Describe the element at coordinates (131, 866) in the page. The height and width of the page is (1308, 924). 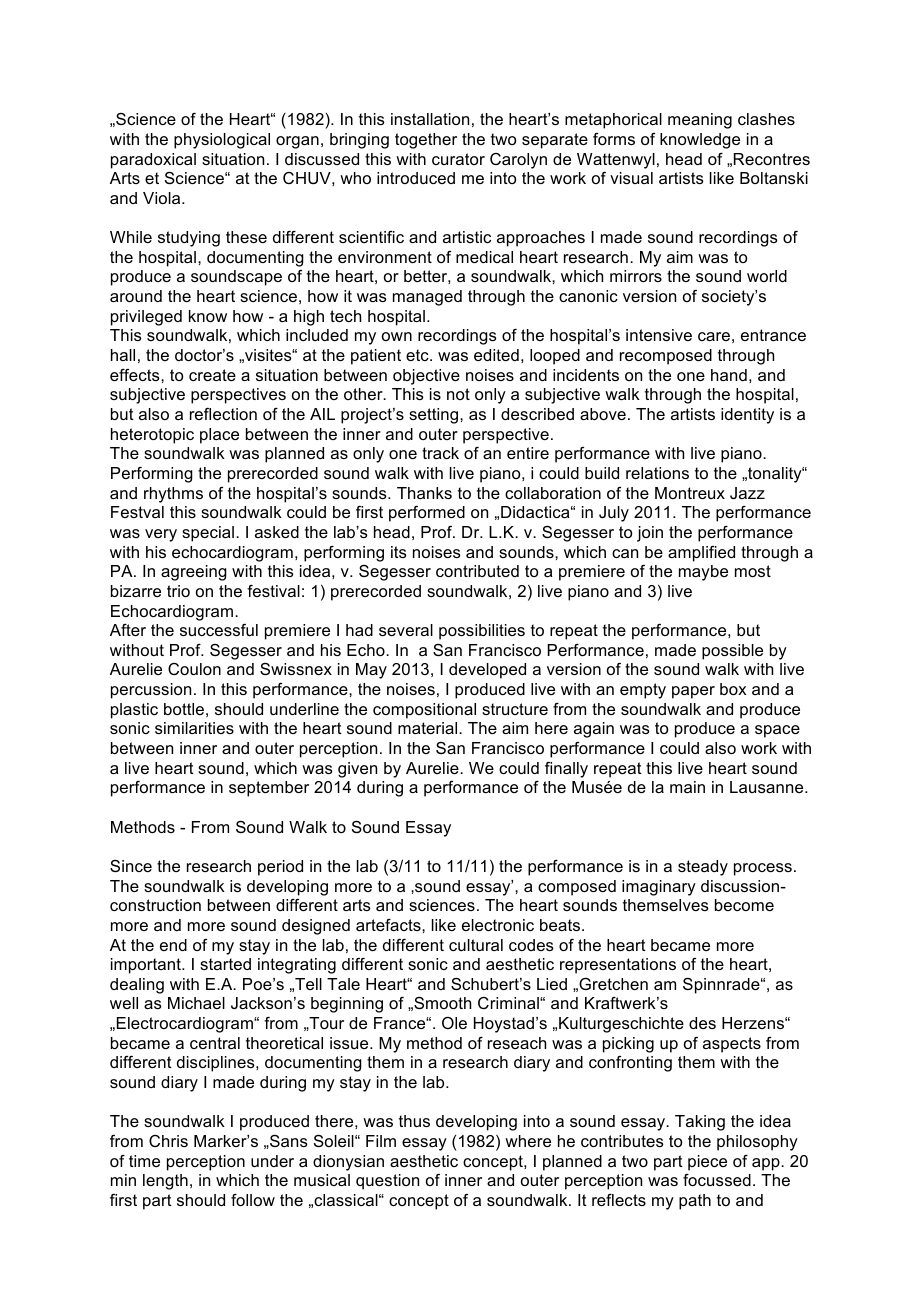
I see `Since` at that location.
